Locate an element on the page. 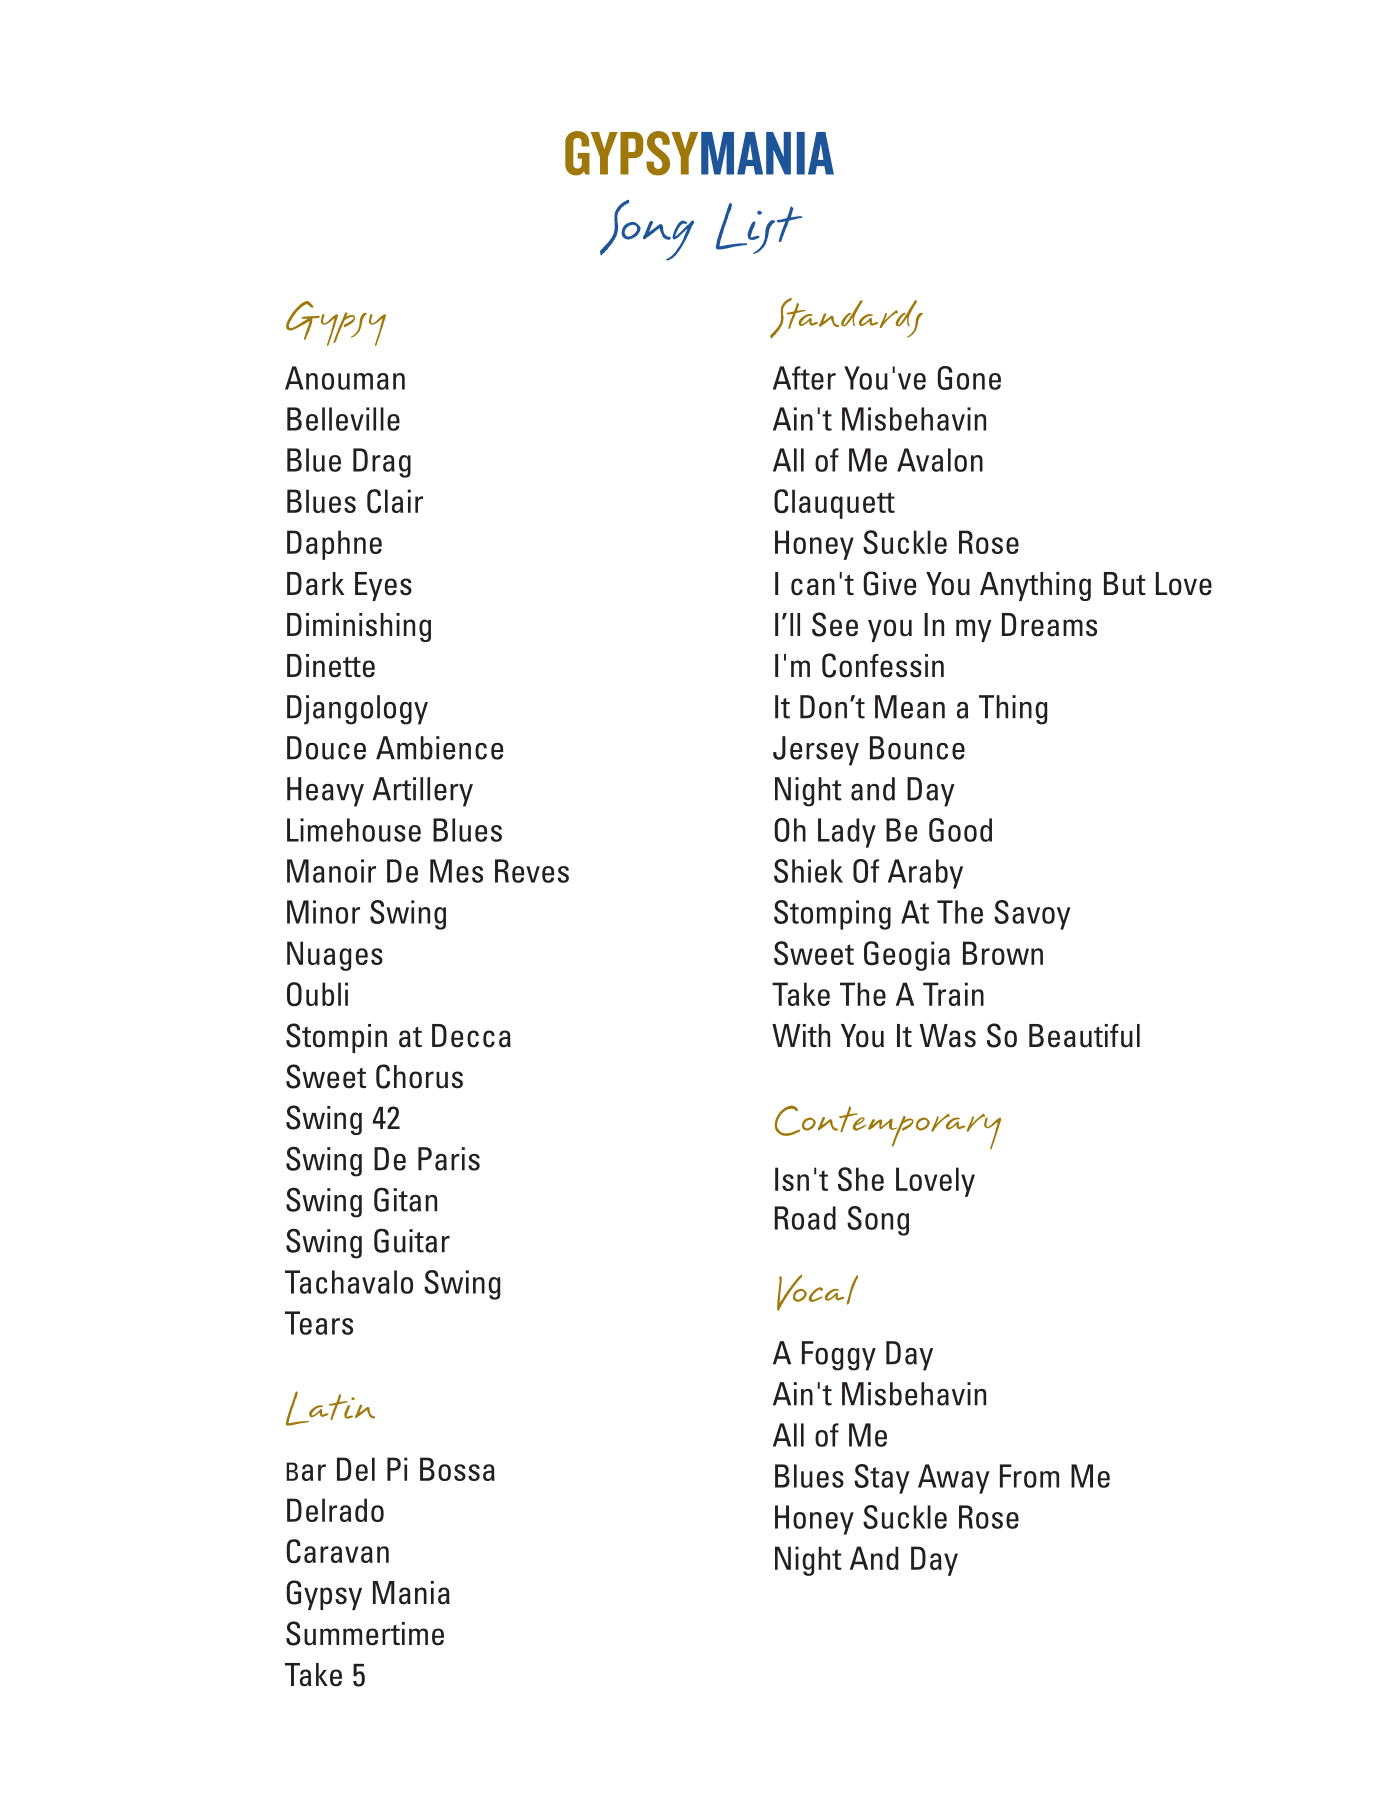 Image resolution: width=1397 pixels, height=1808 pixels. Gone is located at coordinates (969, 378).
